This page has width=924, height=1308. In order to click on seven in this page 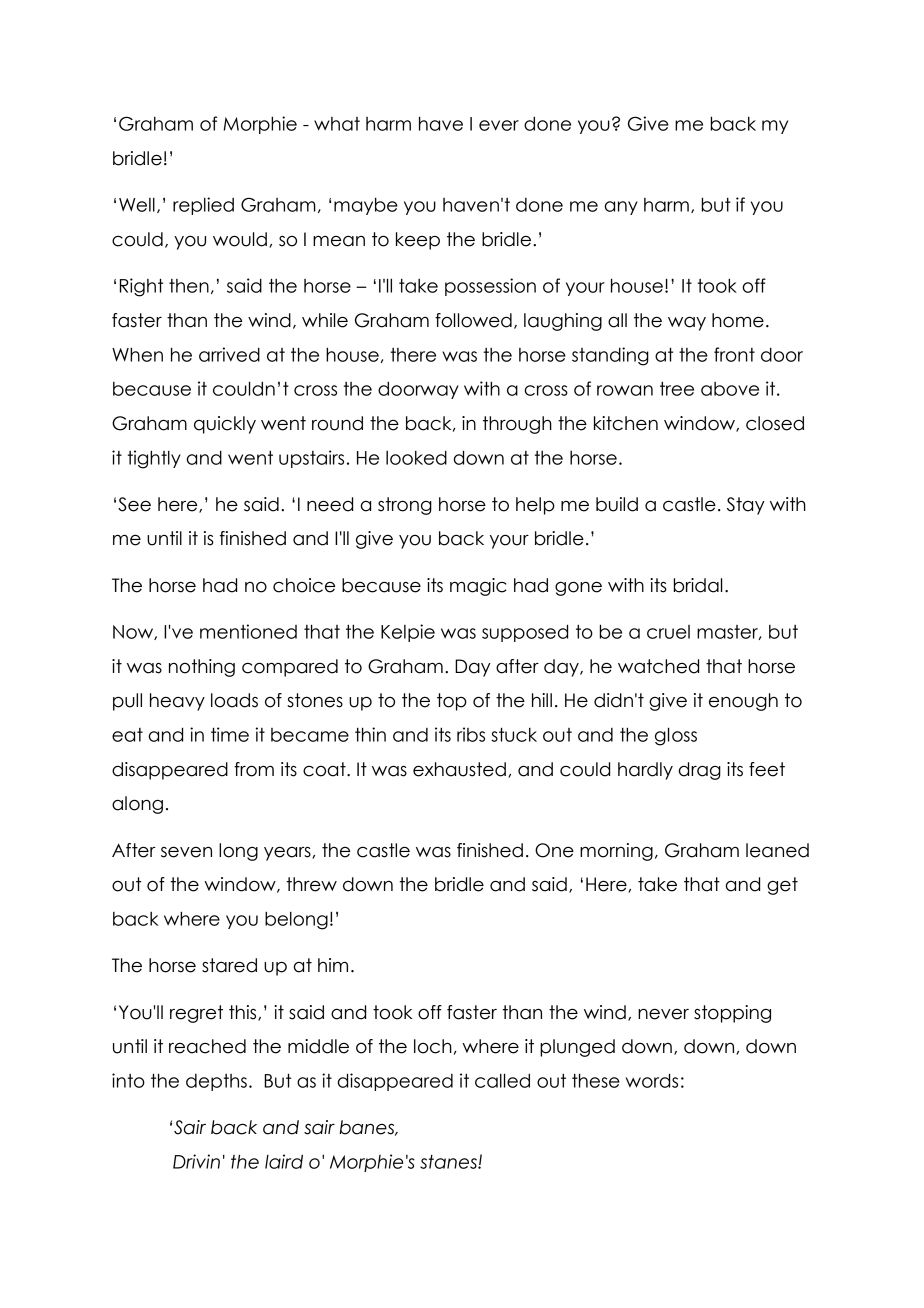, I will do `click(186, 852)`.
